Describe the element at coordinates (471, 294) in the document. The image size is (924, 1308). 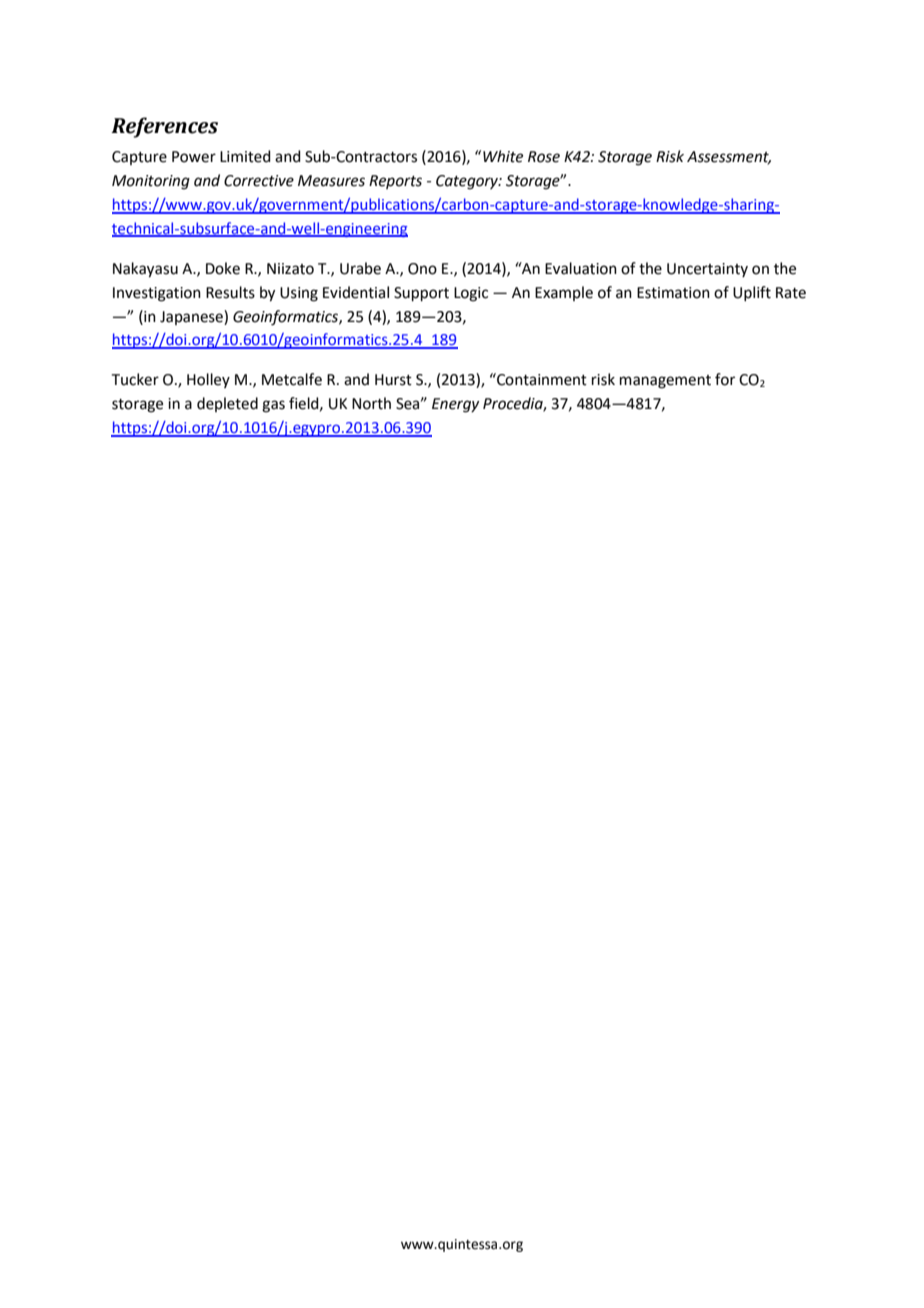
I see `Logic` at that location.
